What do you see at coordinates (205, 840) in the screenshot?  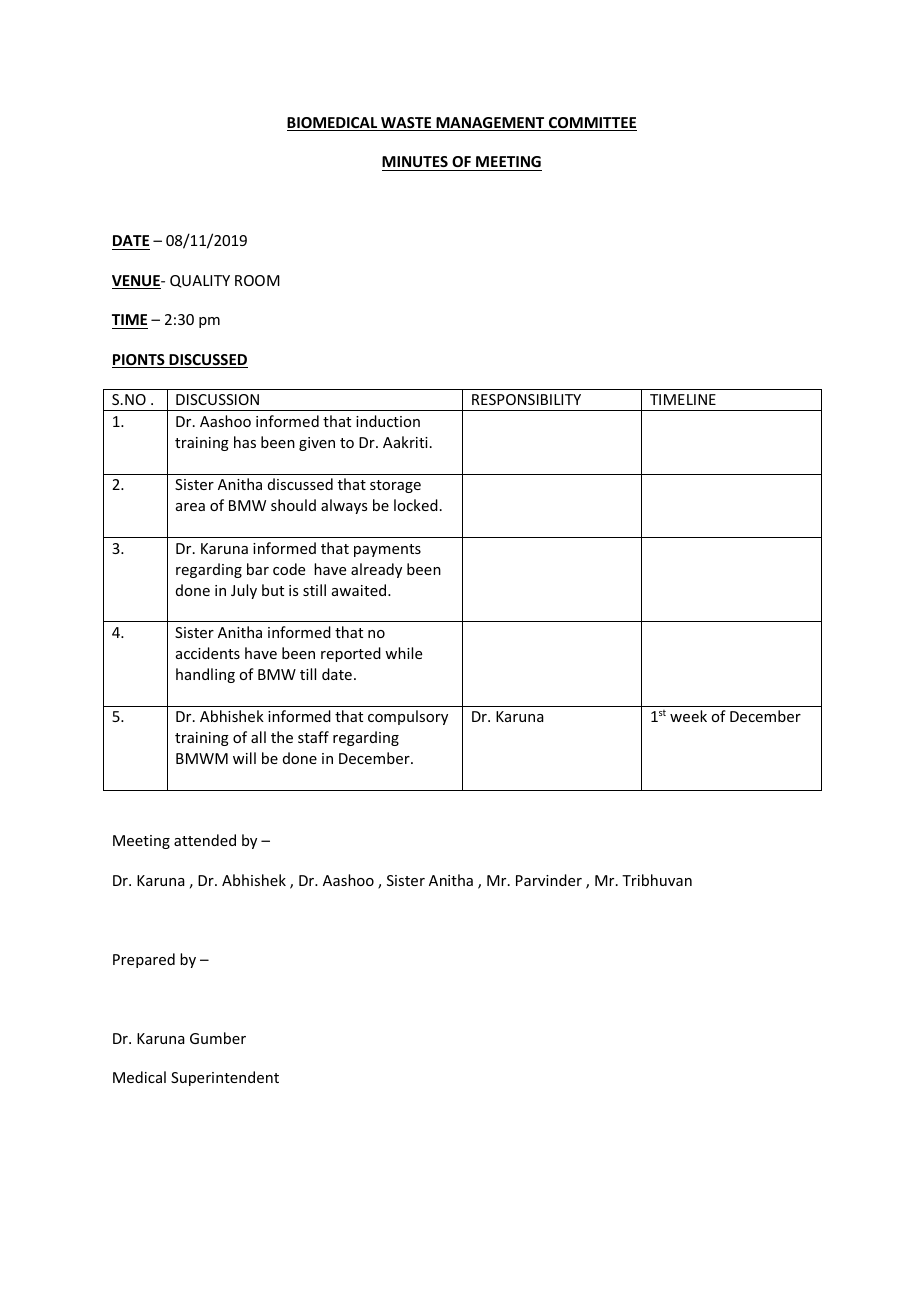 I see `attended` at bounding box center [205, 840].
